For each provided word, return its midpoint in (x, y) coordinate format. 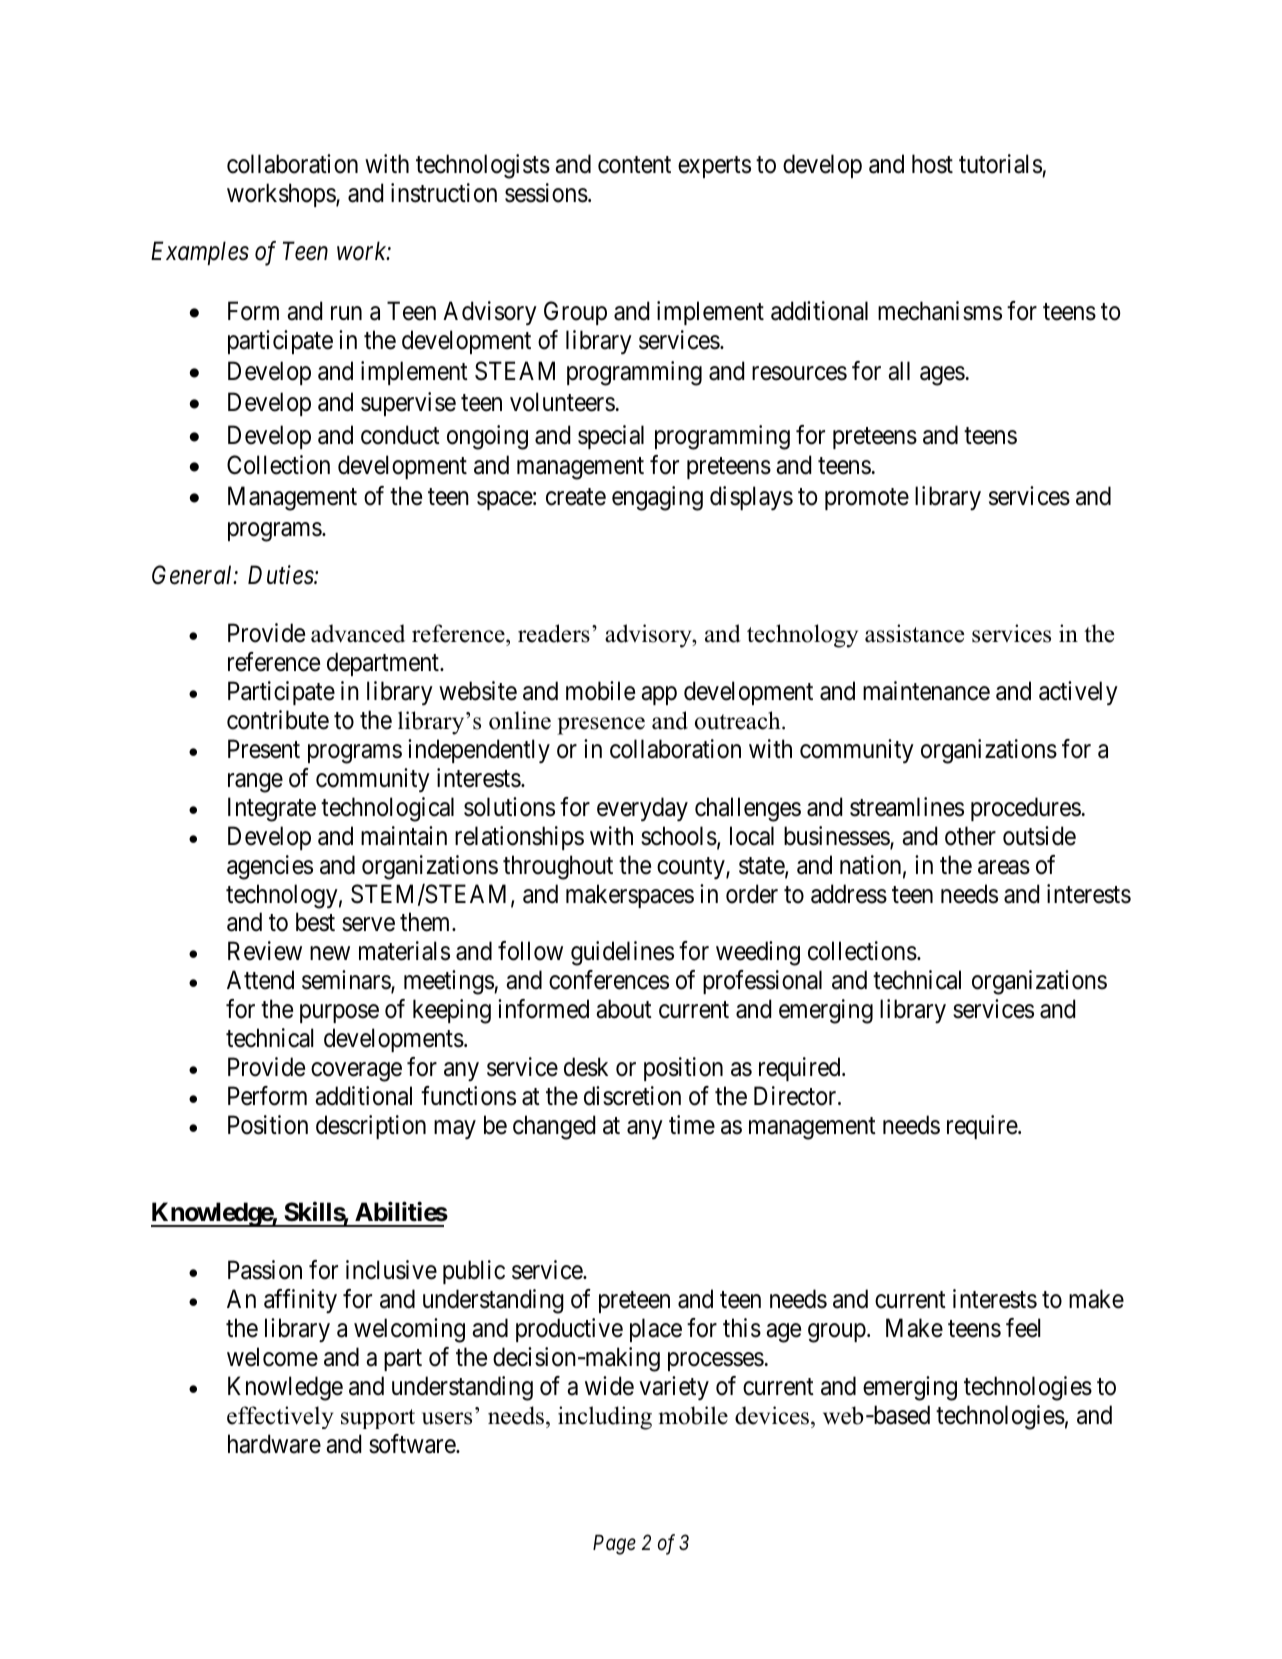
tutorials (1000, 164)
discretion (632, 1096)
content (634, 165)
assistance (914, 633)
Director (796, 1096)
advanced (358, 633)
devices (773, 1415)
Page (614, 1545)
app (659, 696)
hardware (274, 1444)
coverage (356, 1072)
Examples (200, 253)
